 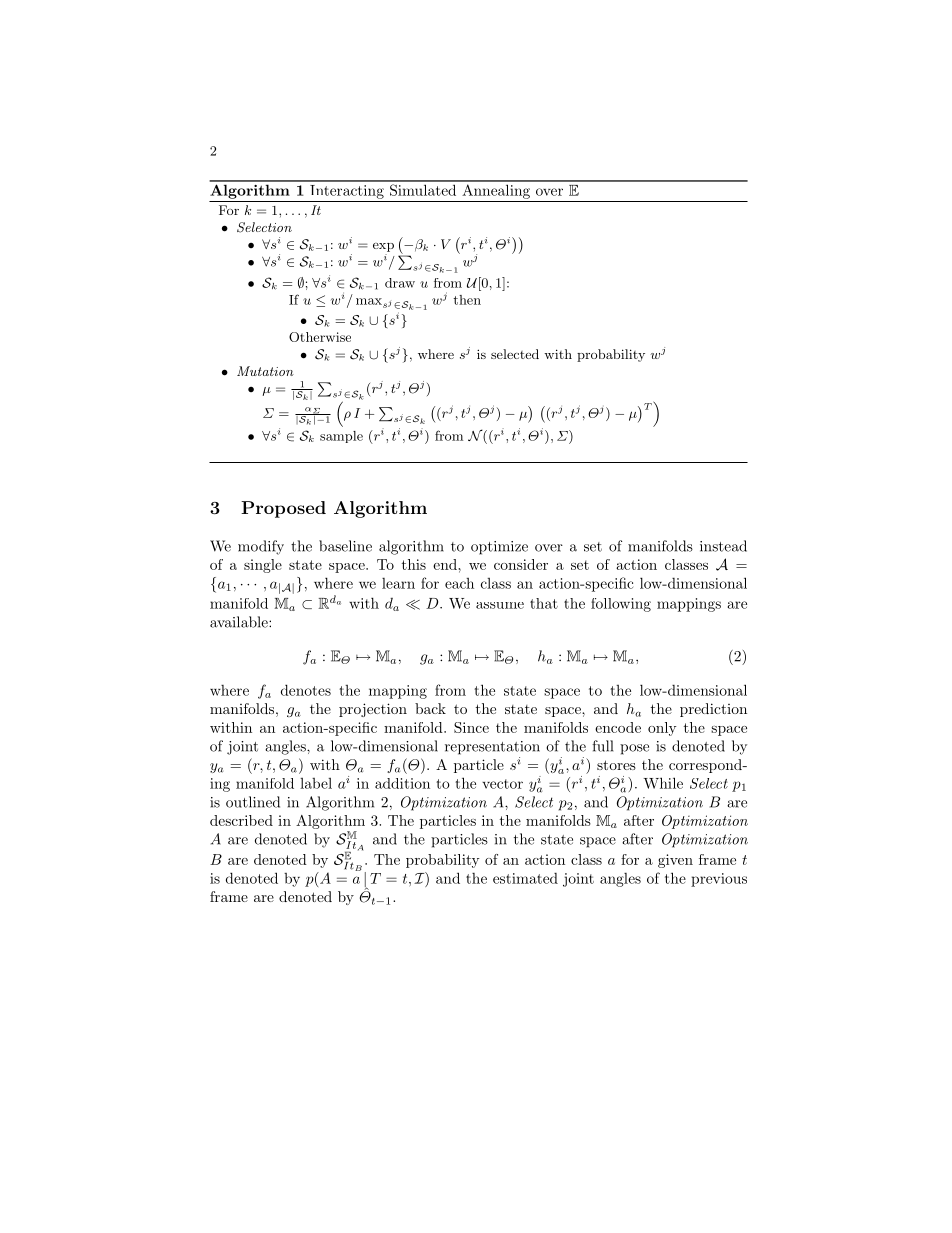 I want to click on exp, so click(x=383, y=247).
